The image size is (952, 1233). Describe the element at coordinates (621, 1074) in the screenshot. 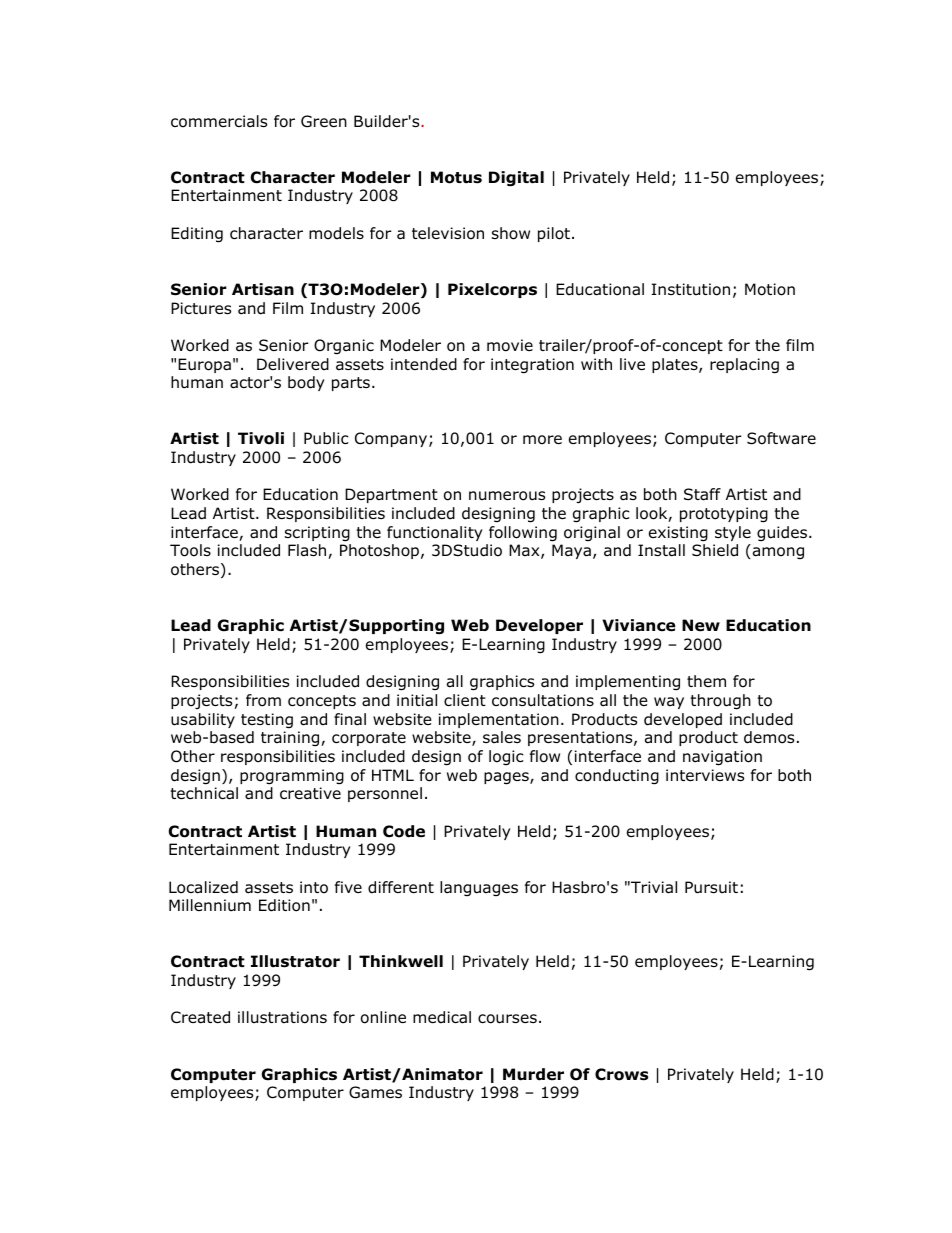

I see `Crows` at that location.
